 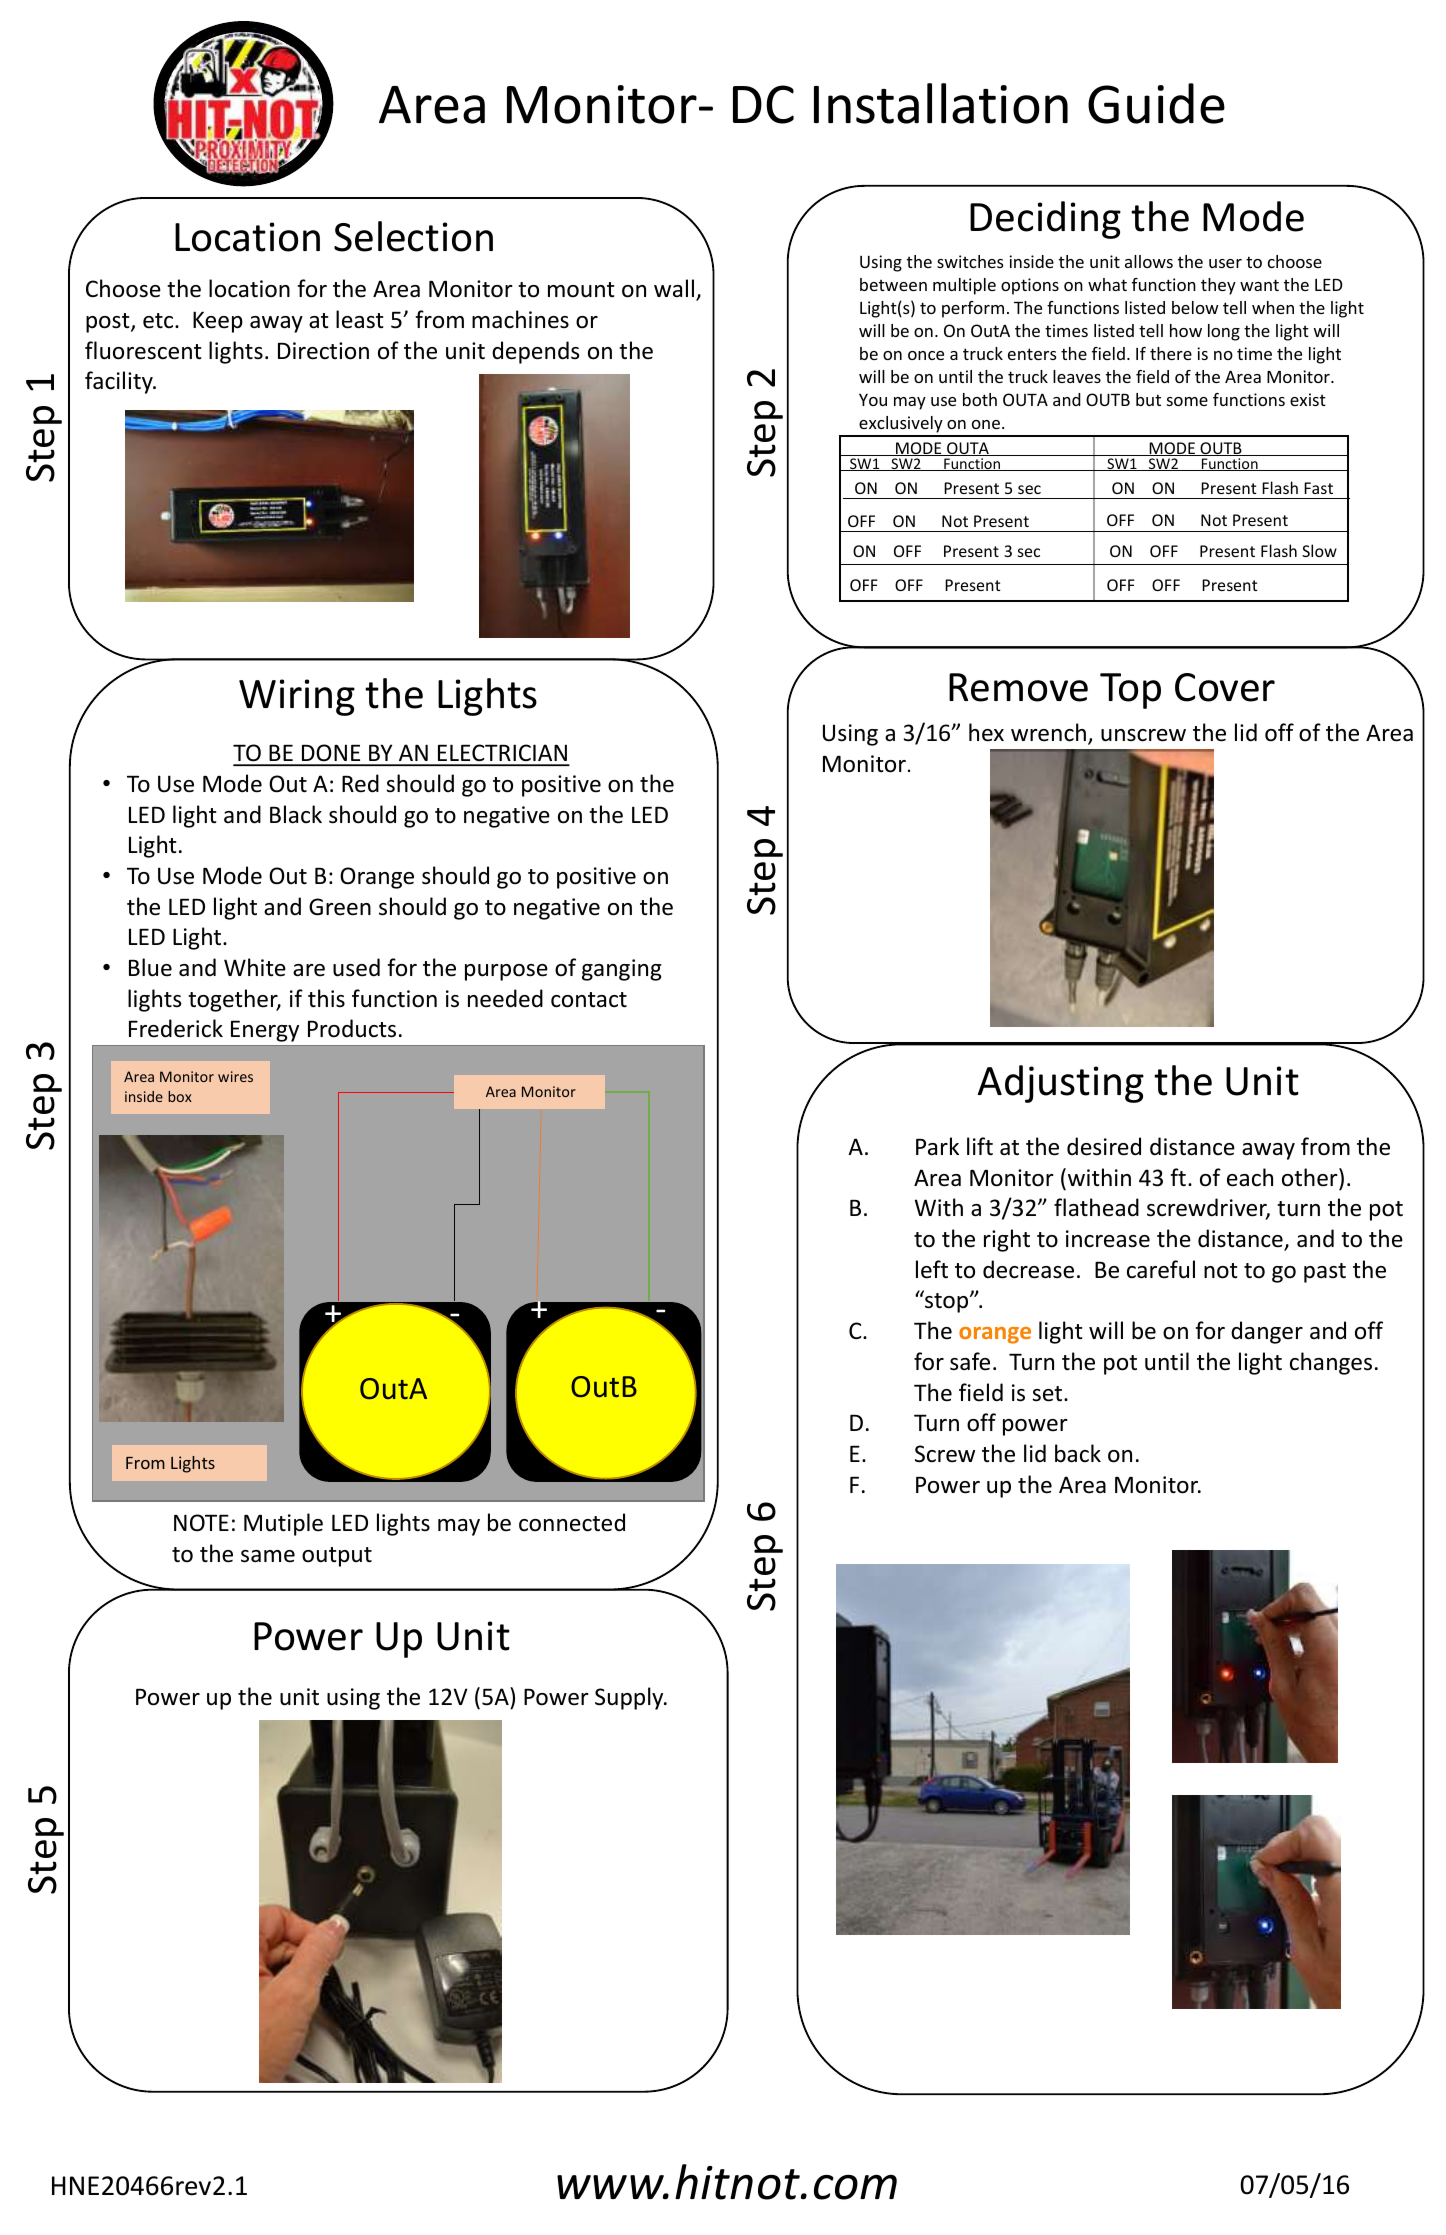 What do you see at coordinates (622, 970) in the document?
I see `ganging` at bounding box center [622, 970].
